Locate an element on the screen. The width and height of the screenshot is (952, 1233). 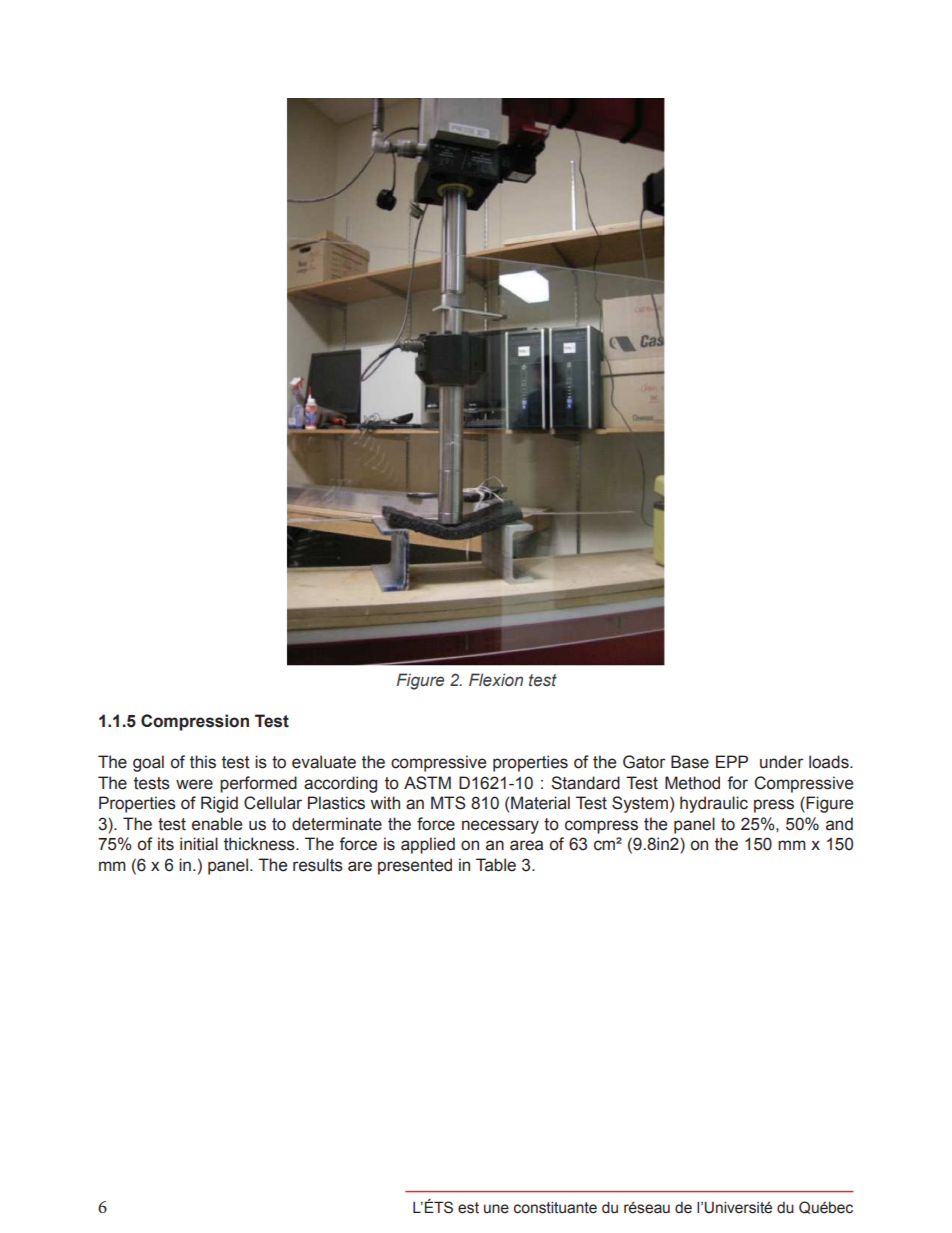
Flexion is located at coordinates (496, 680).
